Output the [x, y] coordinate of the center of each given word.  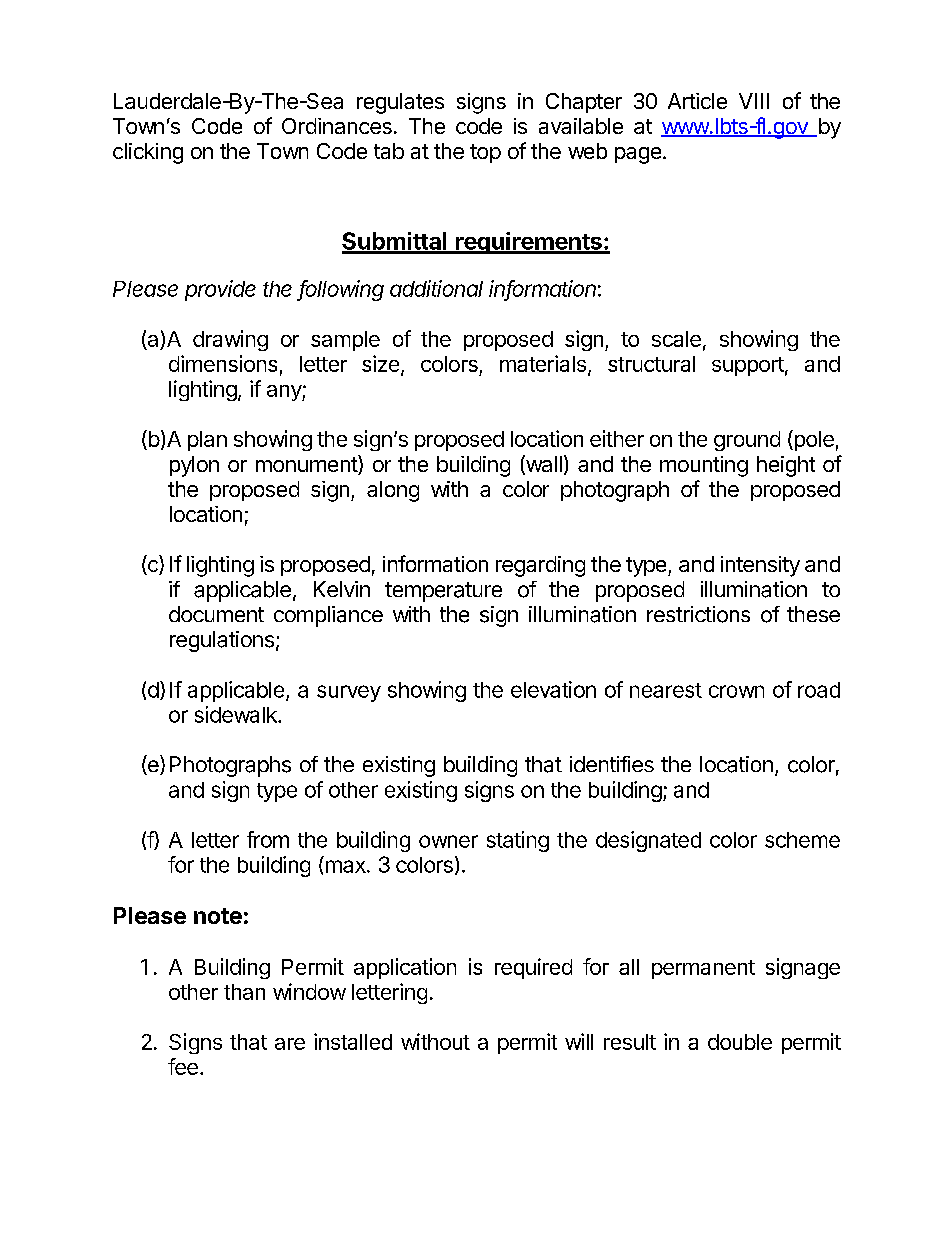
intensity [760, 566]
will [579, 1041]
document [216, 614]
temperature [443, 592]
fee [183, 1066]
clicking [148, 153]
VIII [754, 101]
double [740, 1042]
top [485, 153]
